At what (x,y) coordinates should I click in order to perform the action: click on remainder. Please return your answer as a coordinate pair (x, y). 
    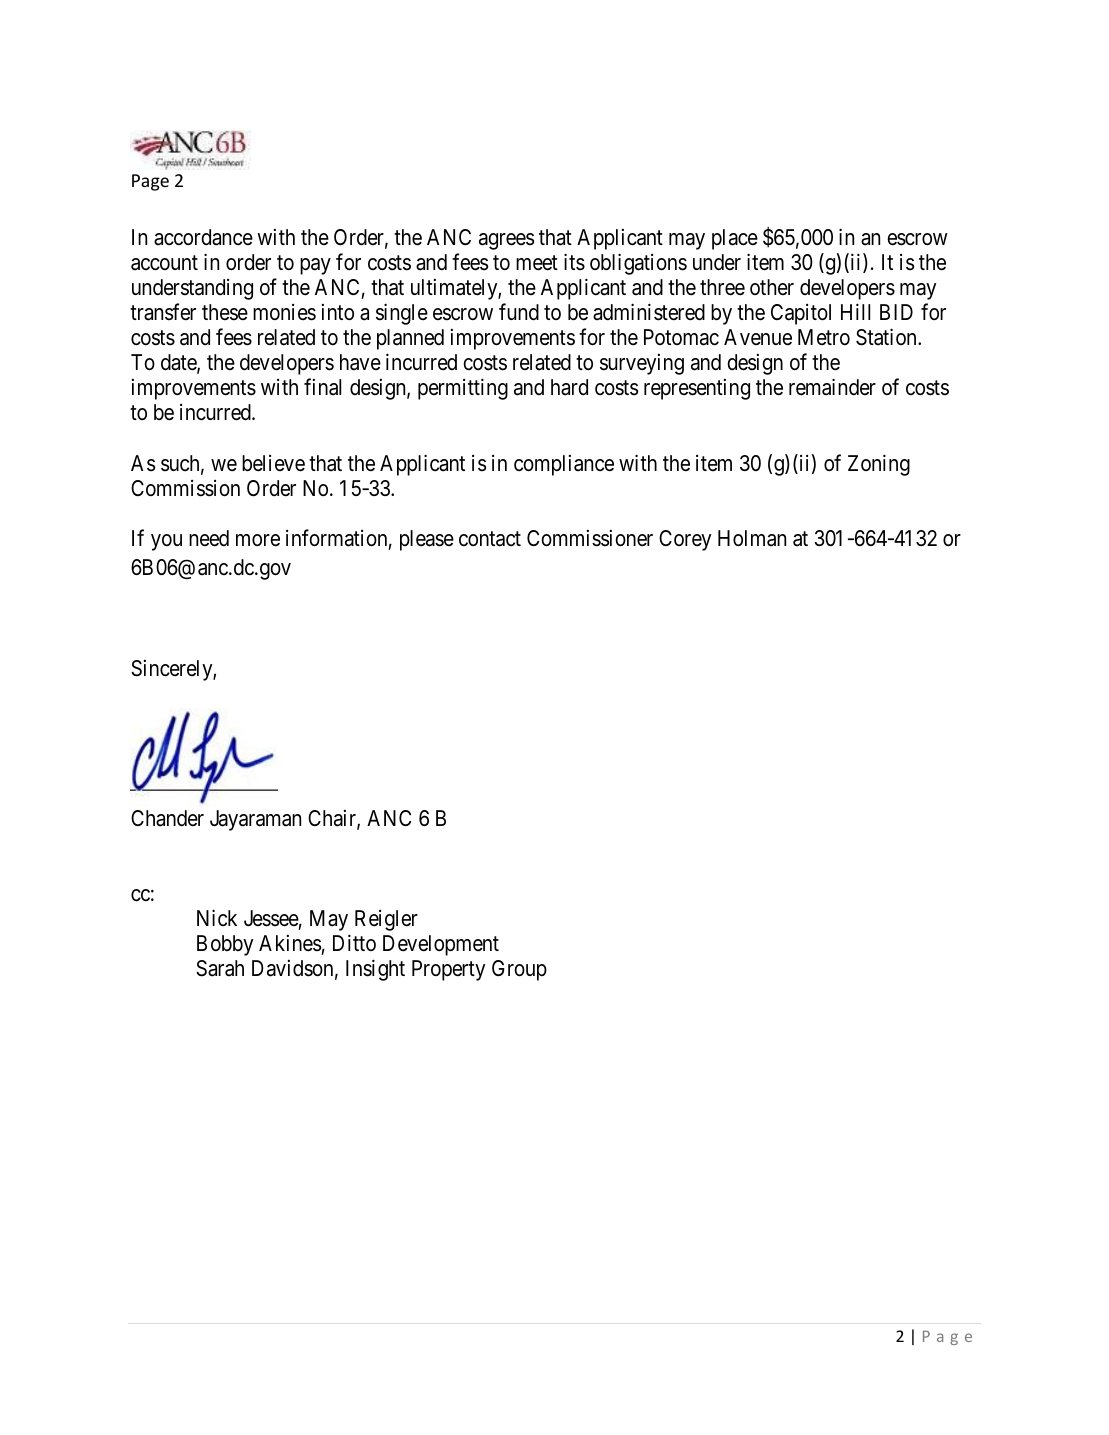
    Looking at the image, I should click on (832, 387).
